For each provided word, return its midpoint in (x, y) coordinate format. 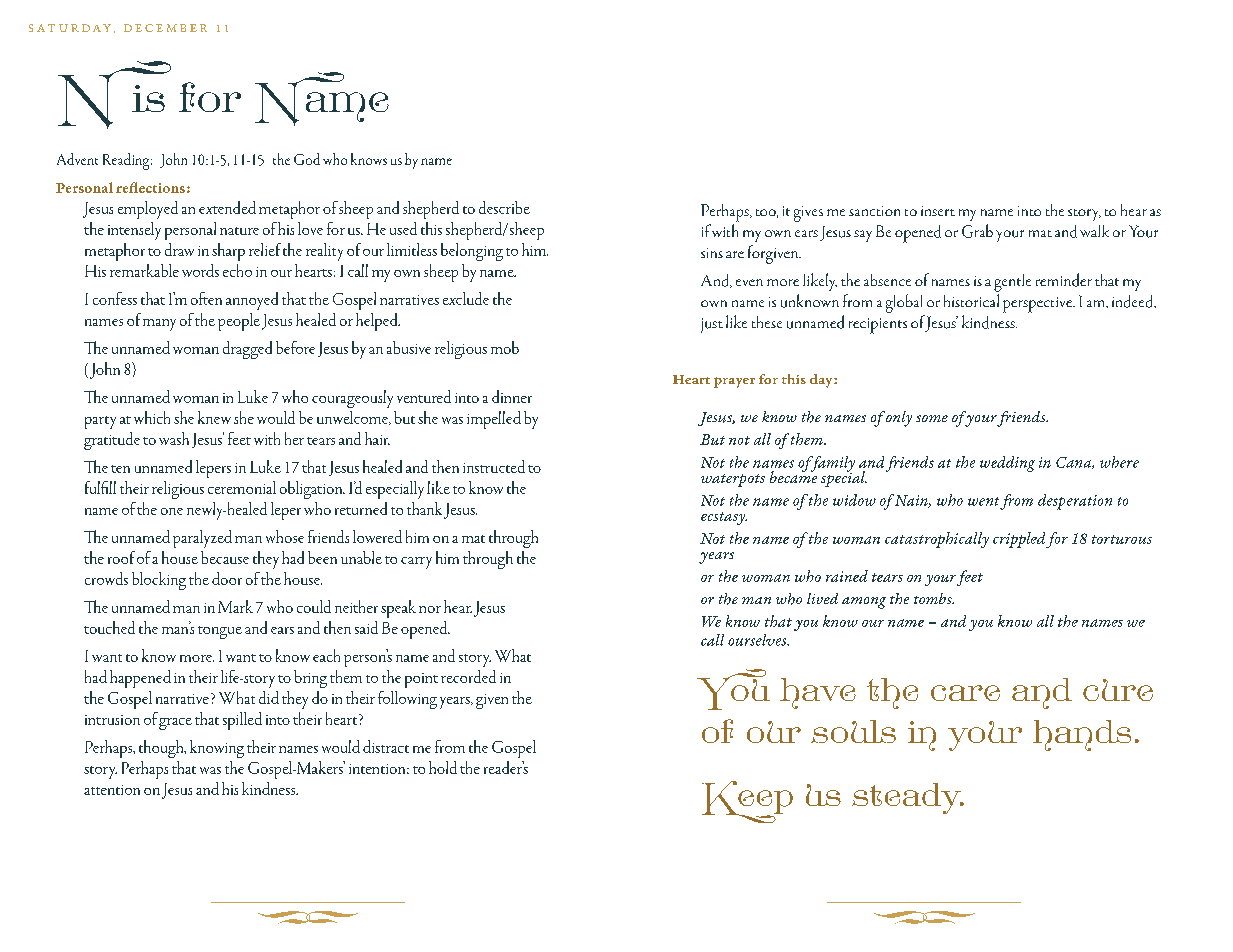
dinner (512, 396)
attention (112, 790)
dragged (247, 350)
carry (416, 563)
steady (908, 798)
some (932, 418)
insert (938, 211)
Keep (747, 802)
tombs (934, 598)
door (227, 578)
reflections (150, 187)
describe (504, 207)
